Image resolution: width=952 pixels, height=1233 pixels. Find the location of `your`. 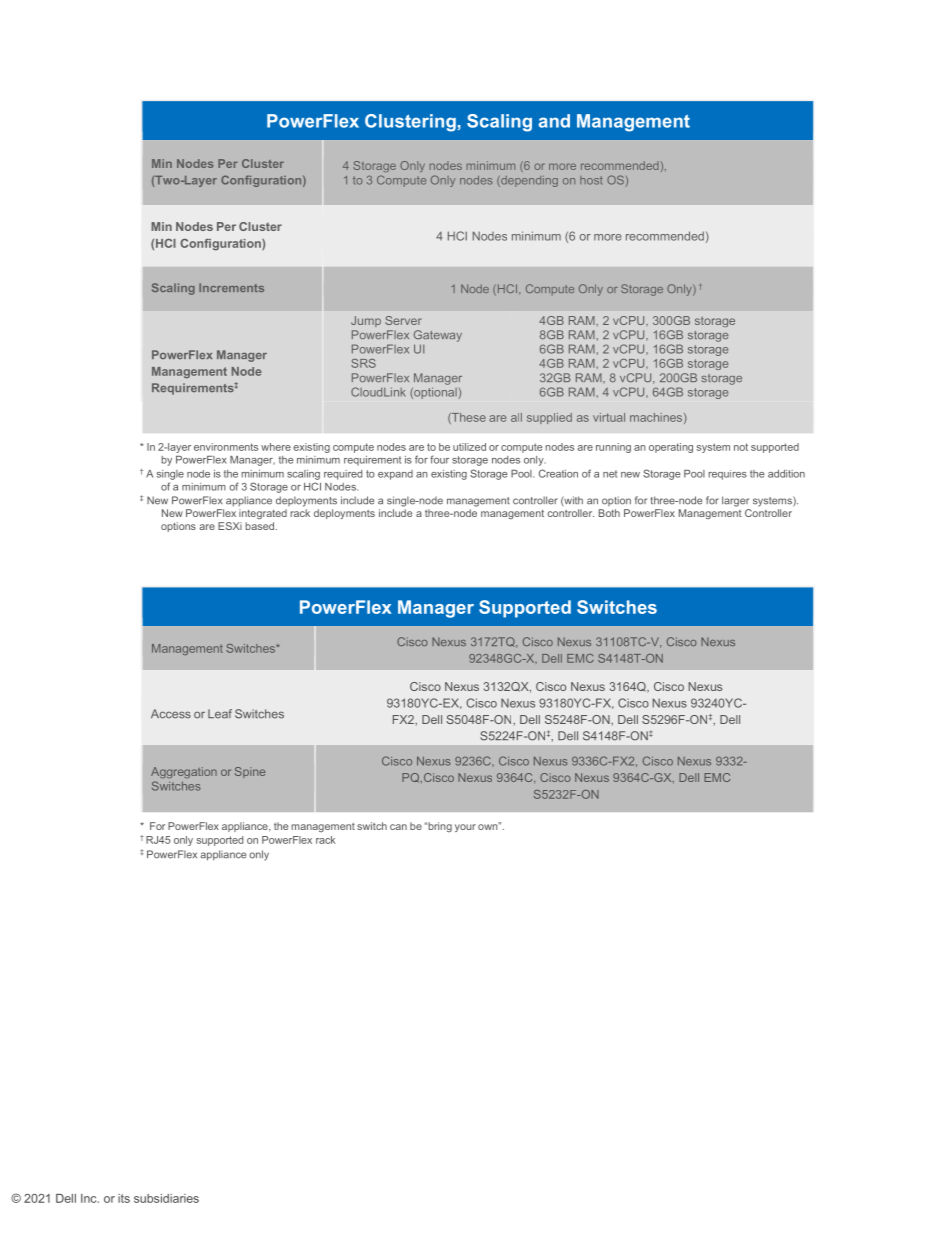

your is located at coordinates (465, 828).
